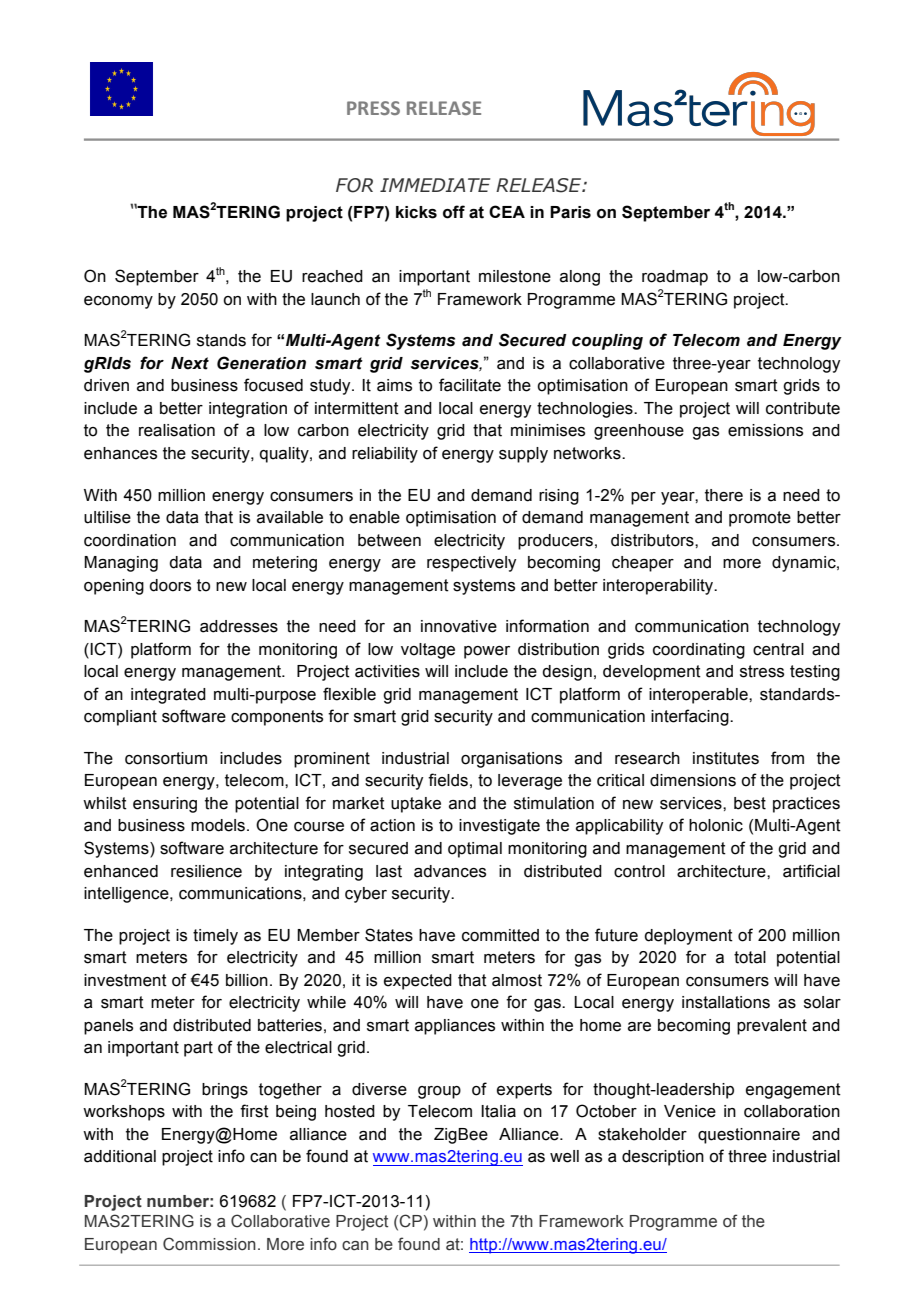  Describe the element at coordinates (118, 302) in the screenshot. I see `economy` at that location.
